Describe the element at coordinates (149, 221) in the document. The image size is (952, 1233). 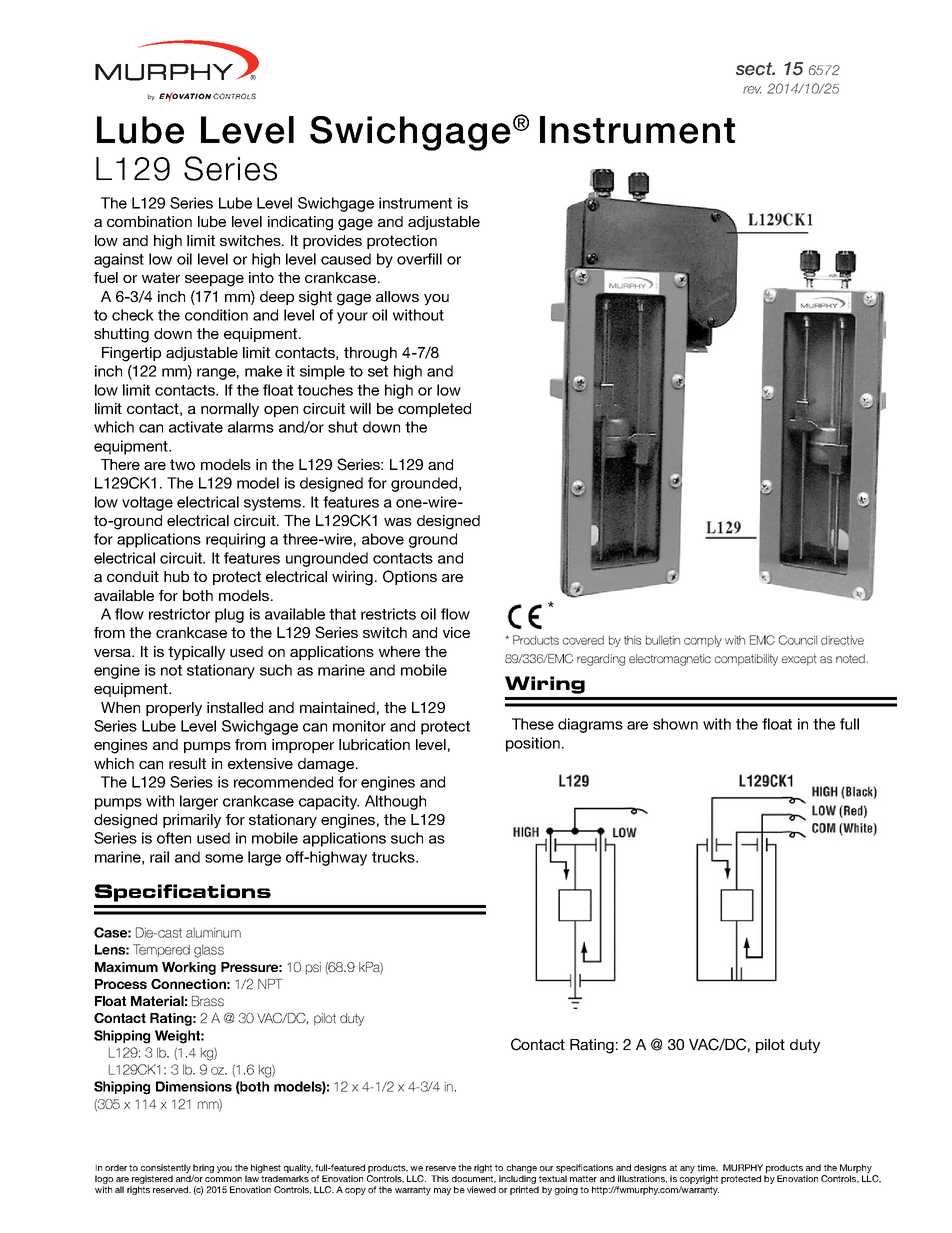
I see `combination` at that location.
